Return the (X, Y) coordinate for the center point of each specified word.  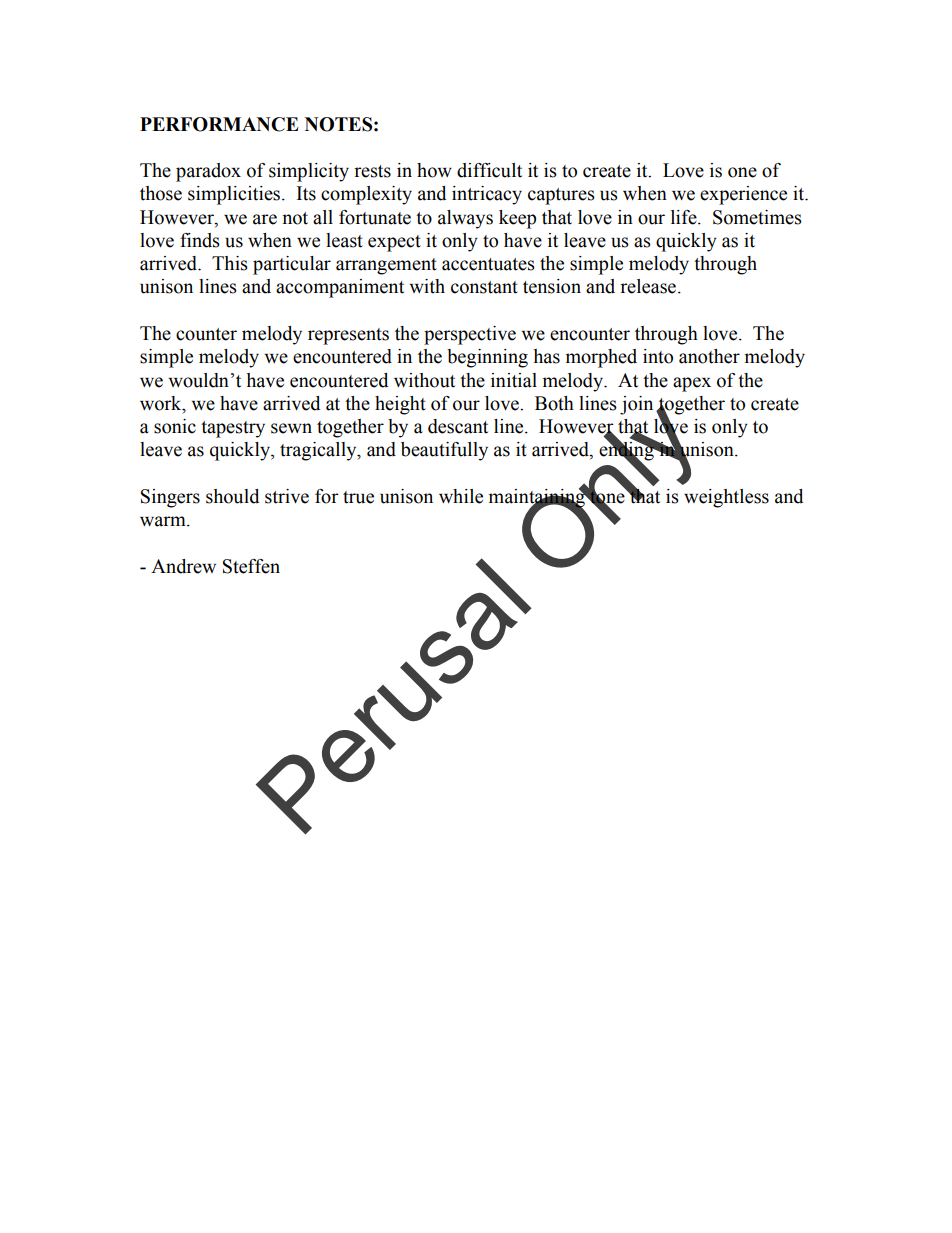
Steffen (251, 566)
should (232, 496)
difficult (489, 170)
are (265, 219)
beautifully (444, 451)
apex (692, 384)
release (648, 286)
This (230, 263)
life (685, 217)
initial (514, 380)
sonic (175, 426)
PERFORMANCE (219, 124)
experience (743, 195)
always (465, 219)
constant (484, 287)
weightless (726, 498)
